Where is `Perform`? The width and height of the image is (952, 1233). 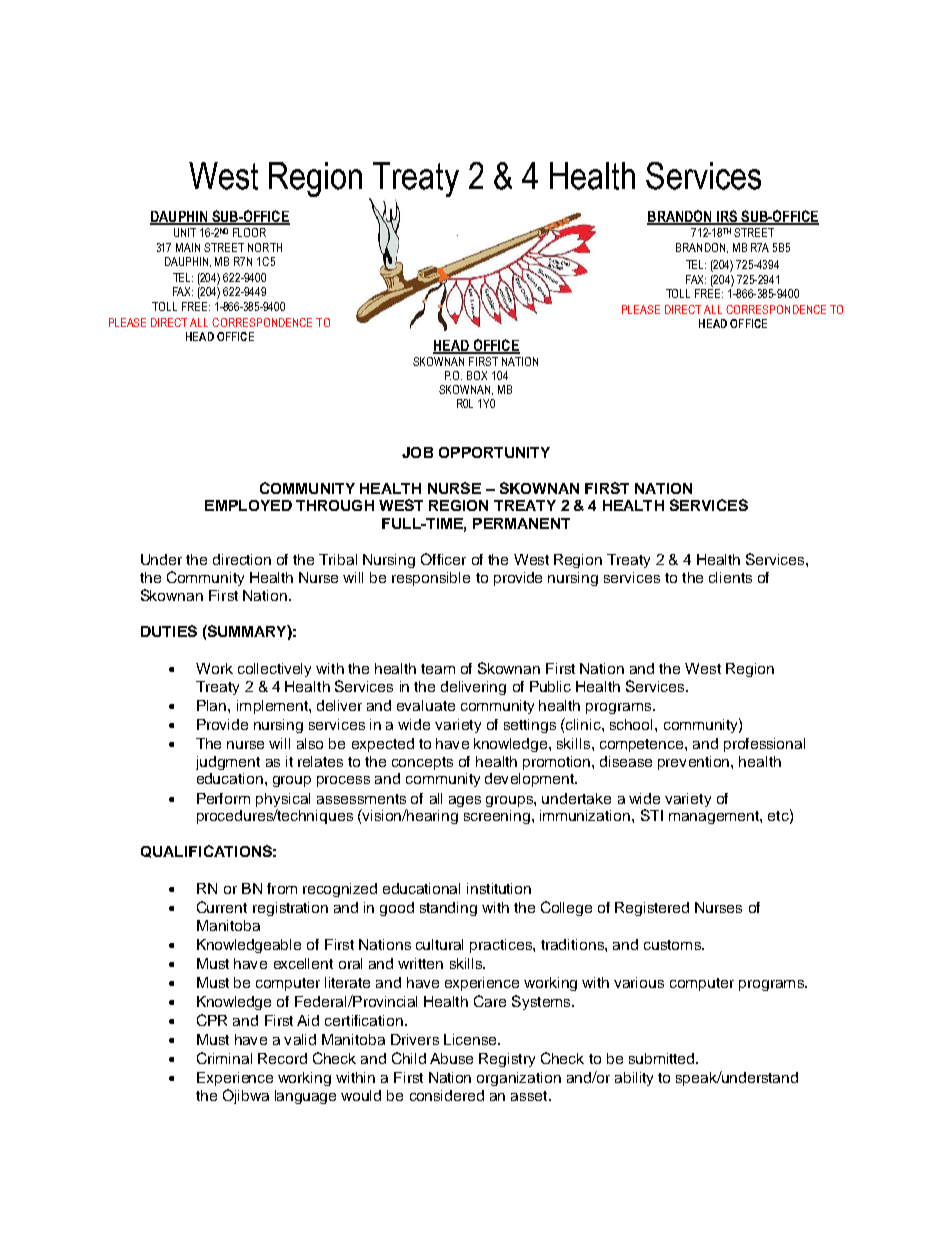
Perform is located at coordinates (223, 798).
